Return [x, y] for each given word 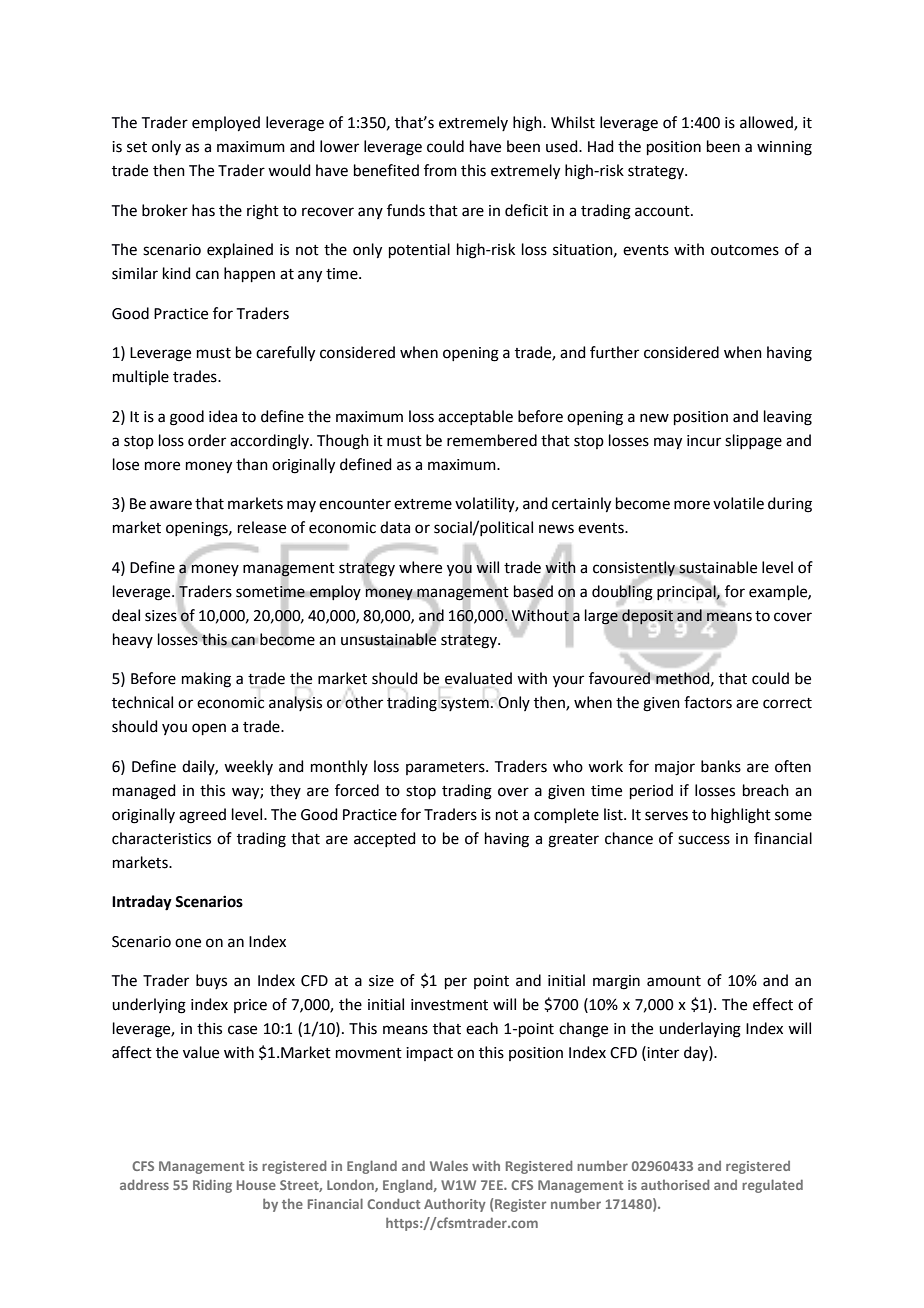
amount [674, 981]
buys [211, 981]
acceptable [475, 417]
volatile [738, 503]
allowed [767, 123]
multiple [141, 377]
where [420, 567]
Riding [212, 1186]
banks [721, 766]
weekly [248, 767]
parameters [446, 768]
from [440, 170]
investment [449, 1005]
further [614, 352]
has [203, 210]
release [262, 527]
